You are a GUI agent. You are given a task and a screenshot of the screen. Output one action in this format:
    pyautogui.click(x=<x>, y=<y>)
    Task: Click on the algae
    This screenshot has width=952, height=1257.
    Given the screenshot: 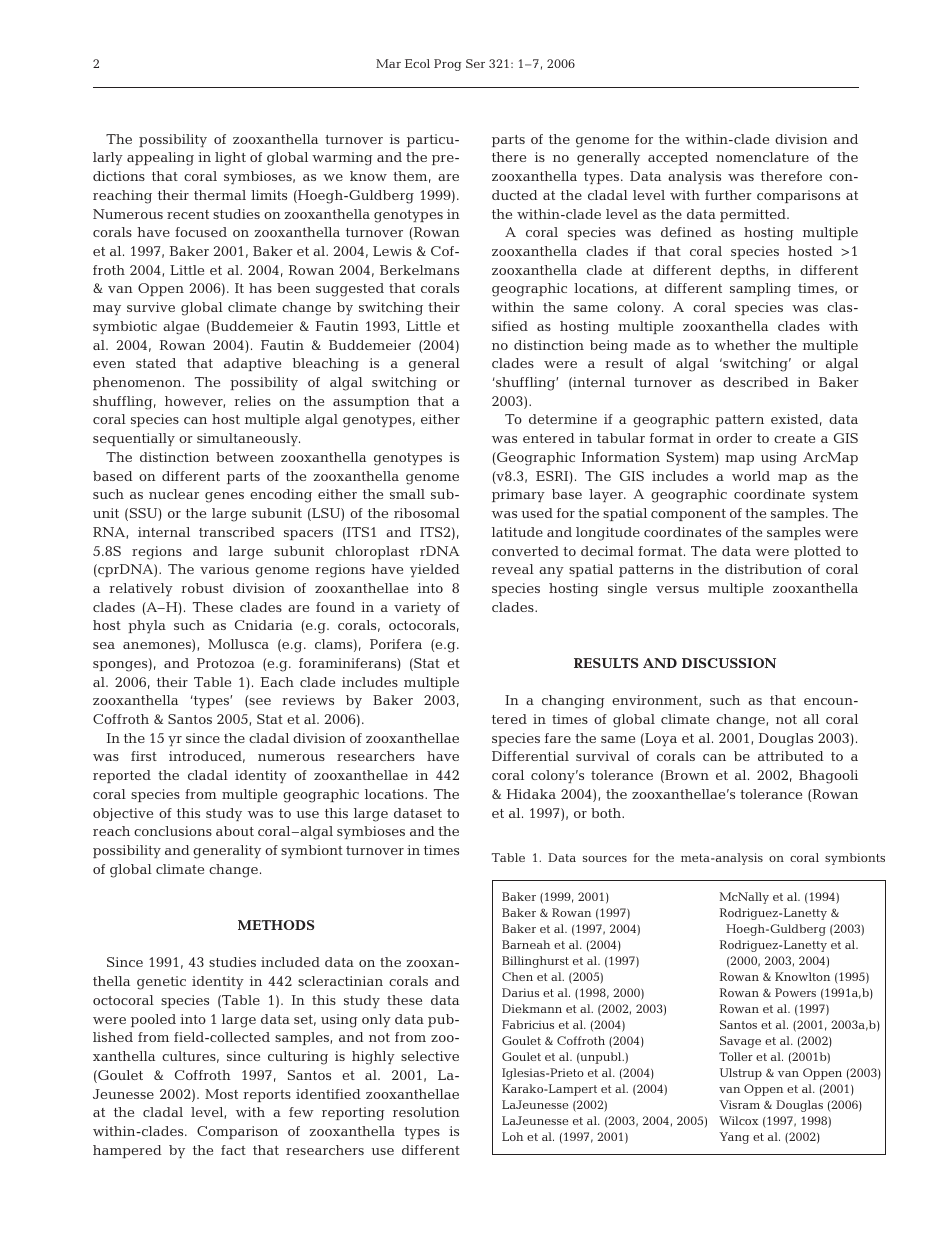 What is the action you would take?
    pyautogui.click(x=181, y=328)
